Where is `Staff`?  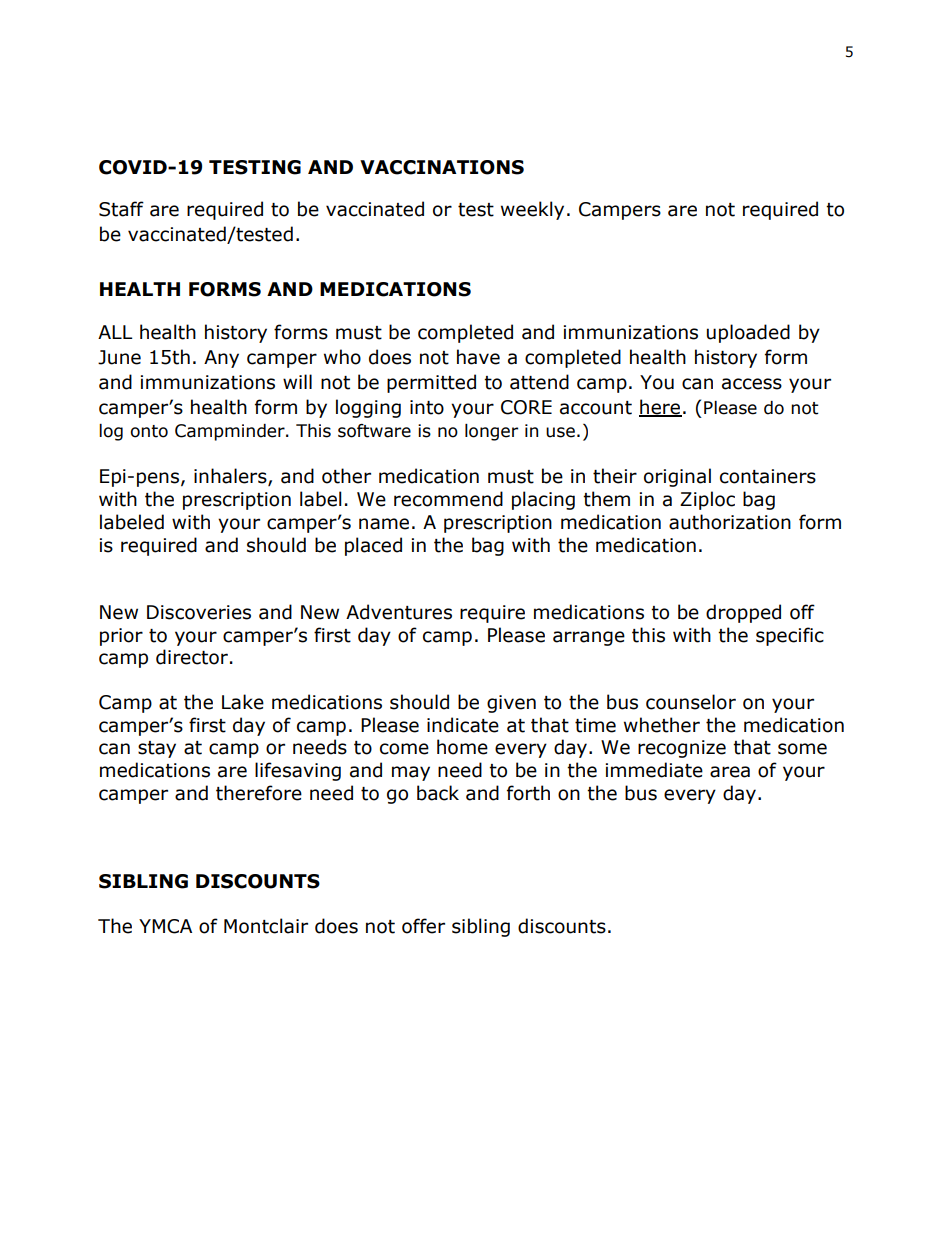 Staff is located at coordinates (121, 209).
